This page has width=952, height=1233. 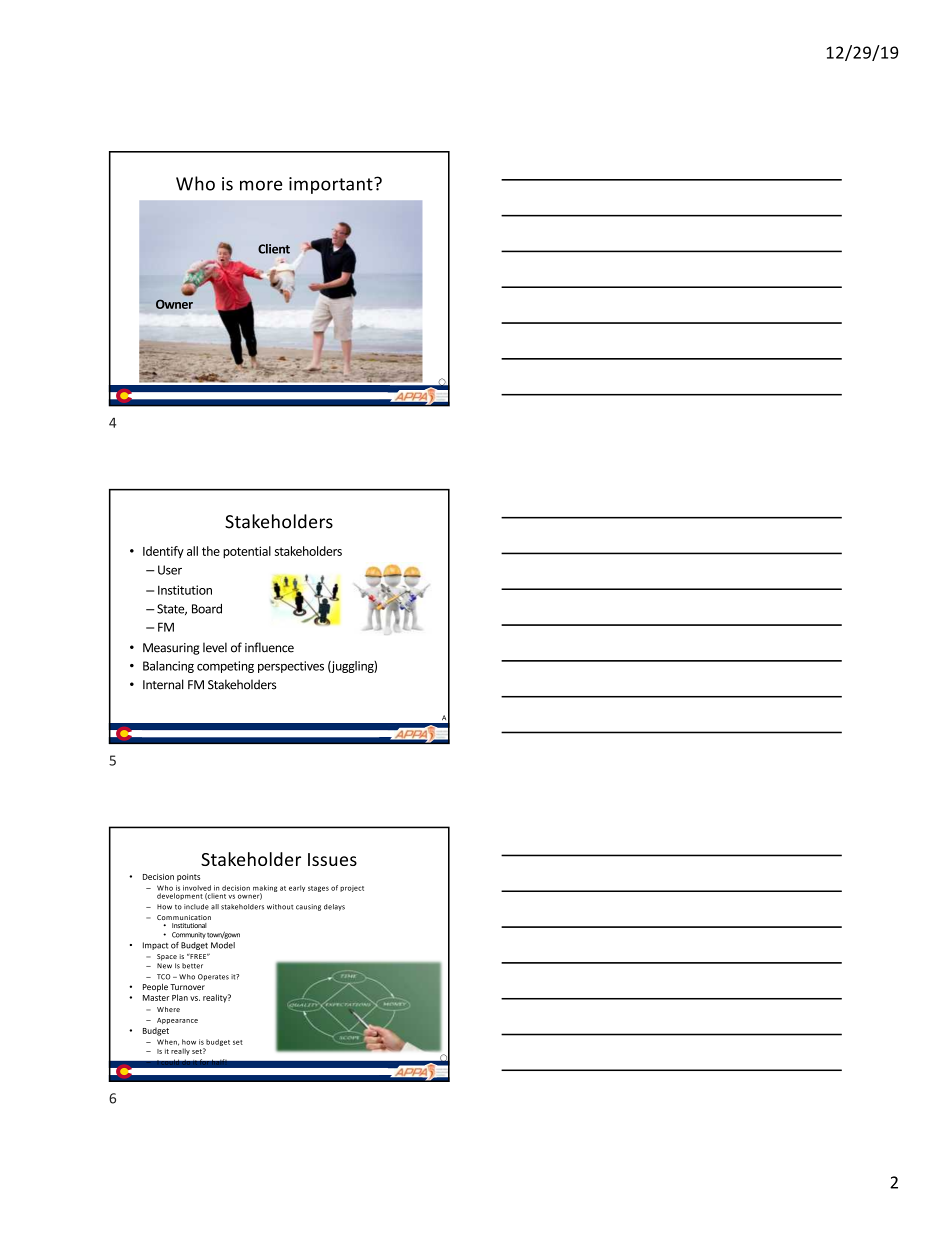 What do you see at coordinates (332, 859) in the page?
I see `Issues` at bounding box center [332, 859].
